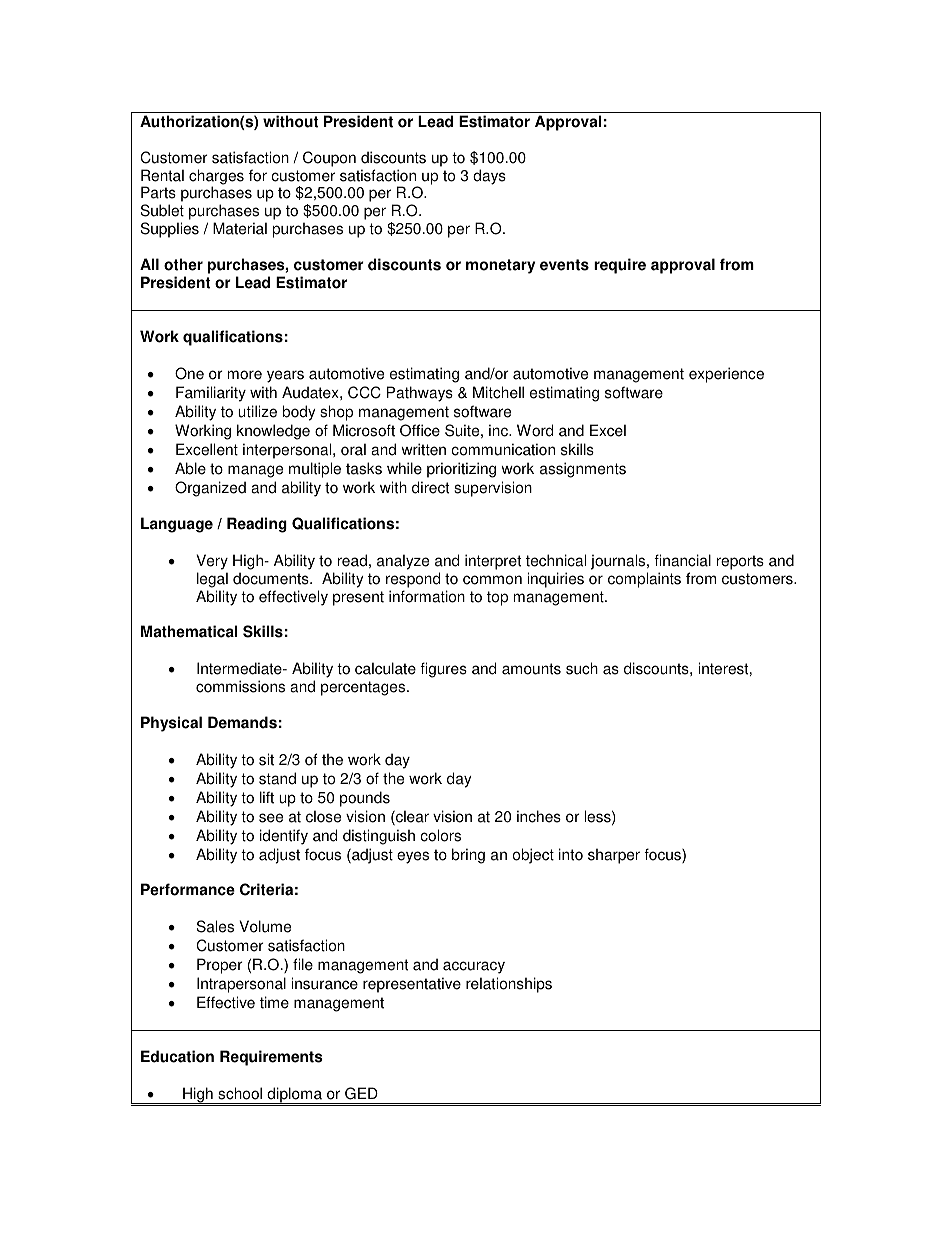 The image size is (952, 1233). I want to click on Familiarity, so click(211, 394).
